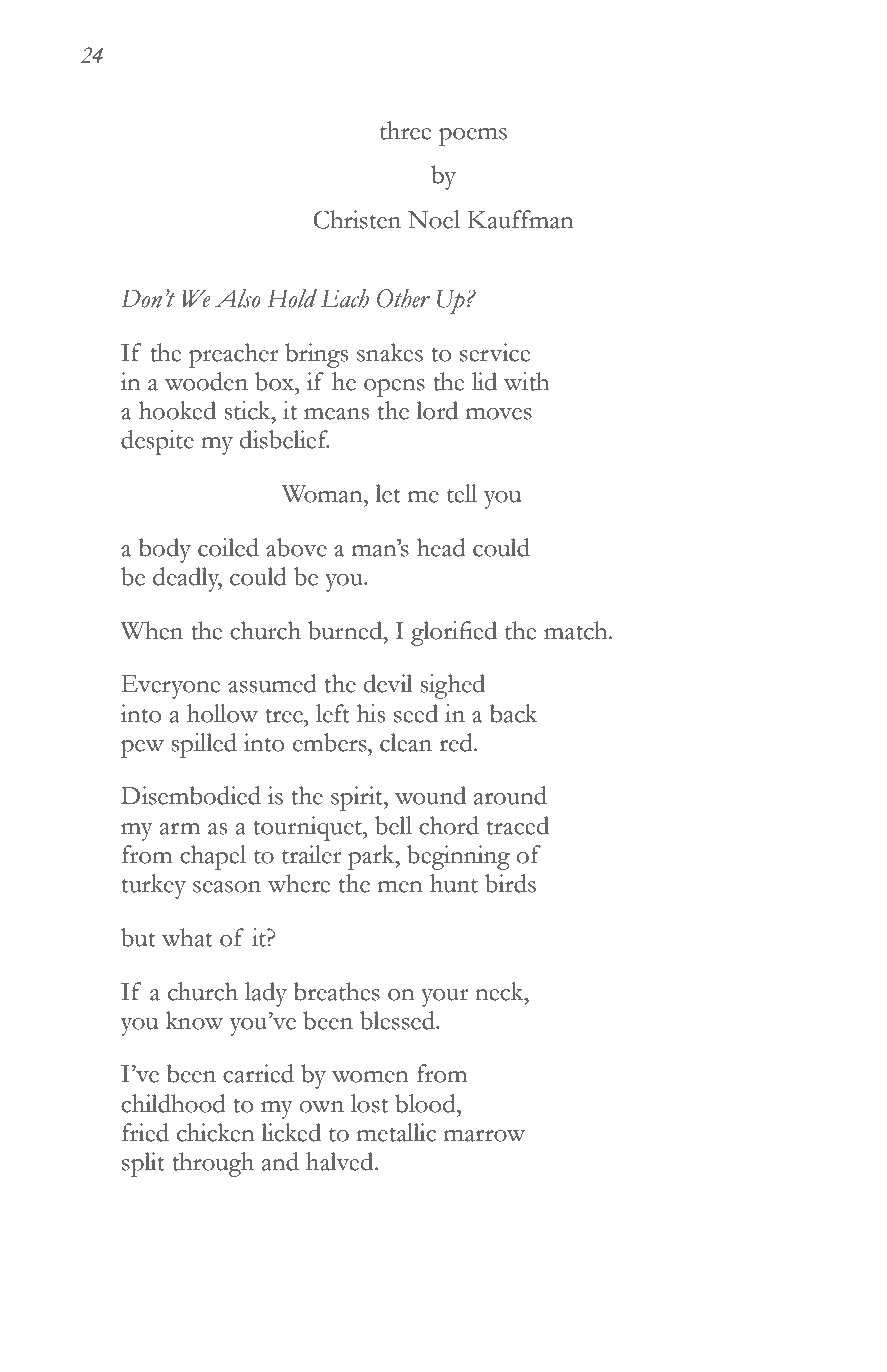 The image size is (887, 1372). I want to click on Kauffman, so click(520, 219).
